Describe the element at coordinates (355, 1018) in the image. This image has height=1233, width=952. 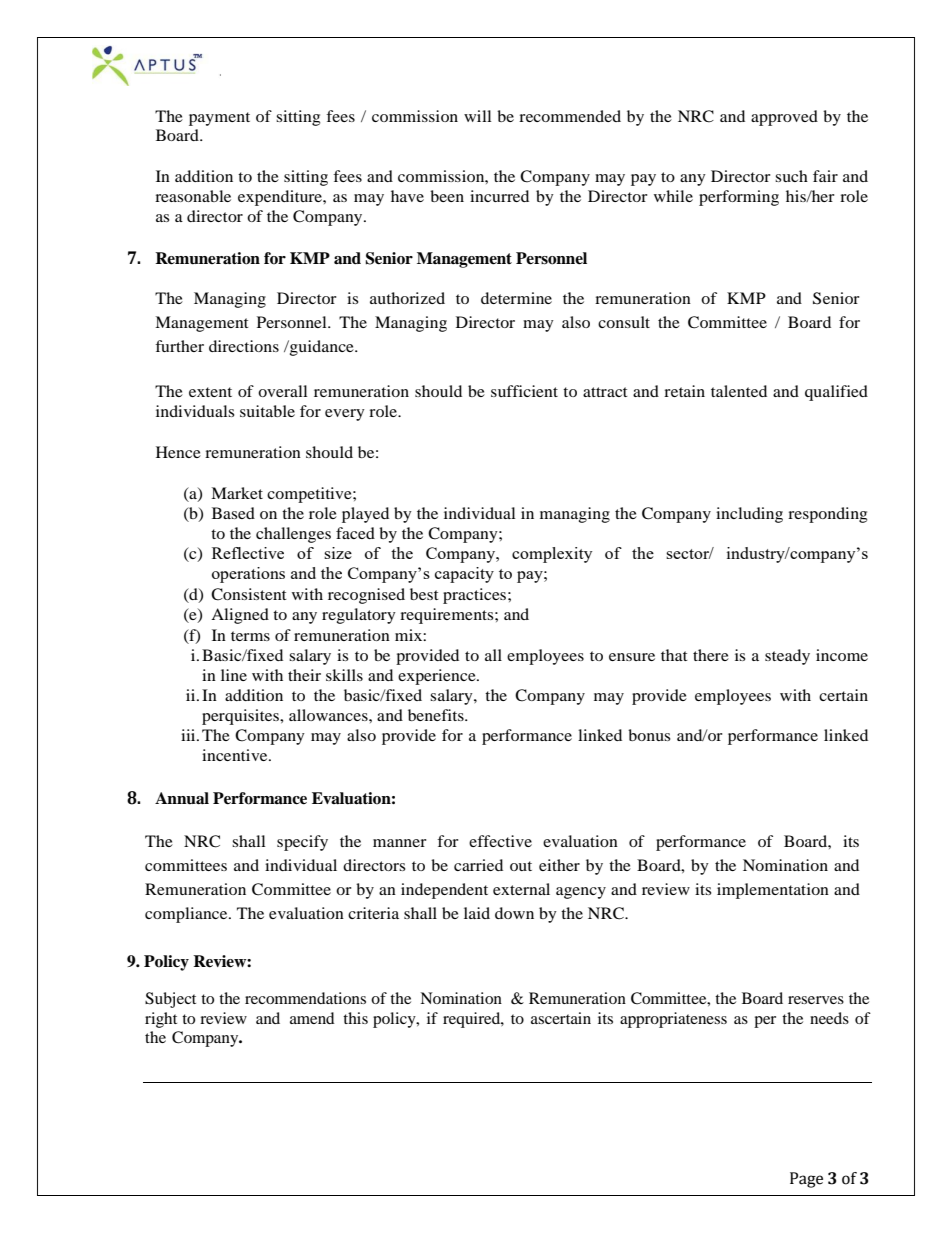
I see `this` at that location.
